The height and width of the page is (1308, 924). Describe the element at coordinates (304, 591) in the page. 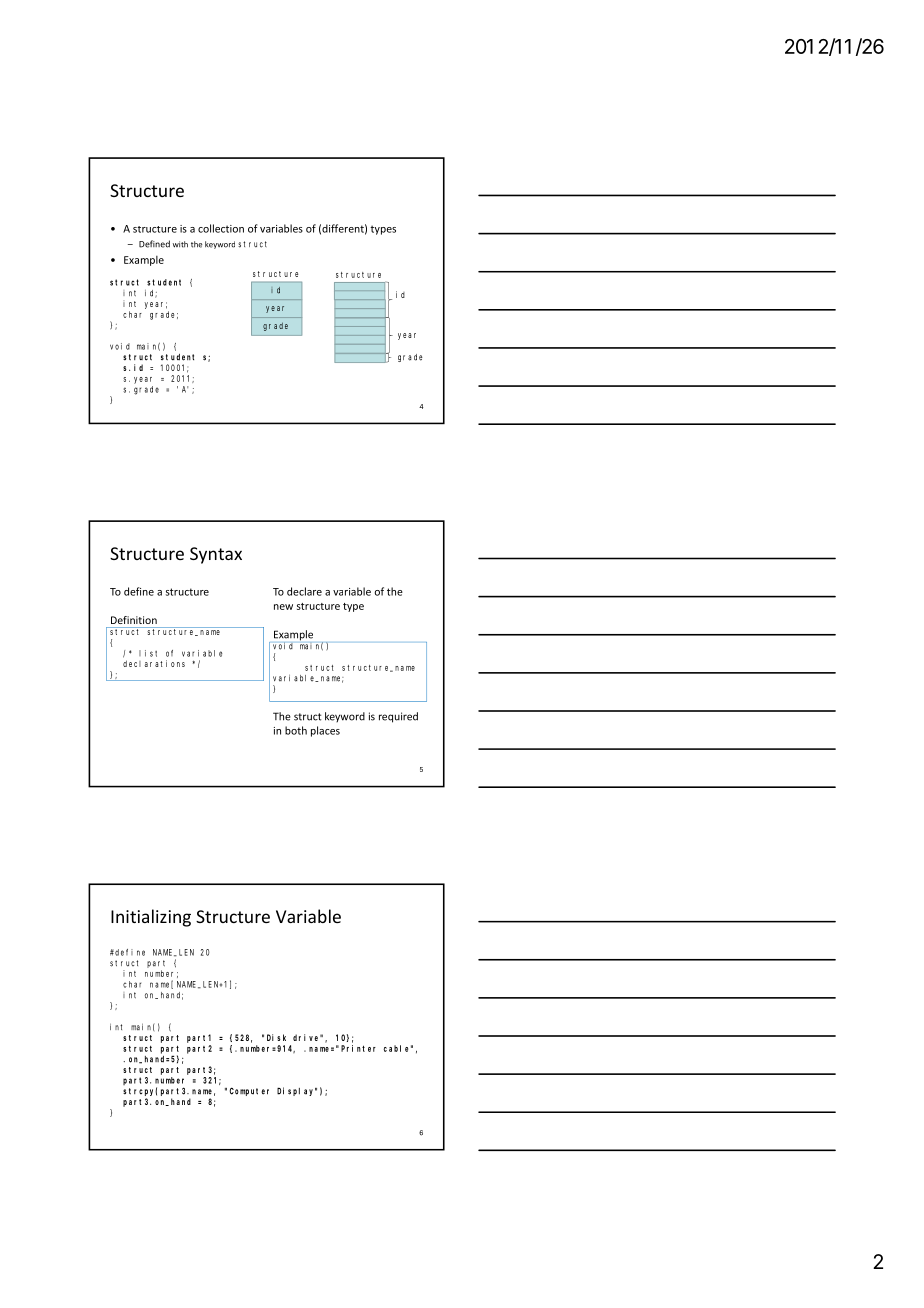

I see `declare` at that location.
